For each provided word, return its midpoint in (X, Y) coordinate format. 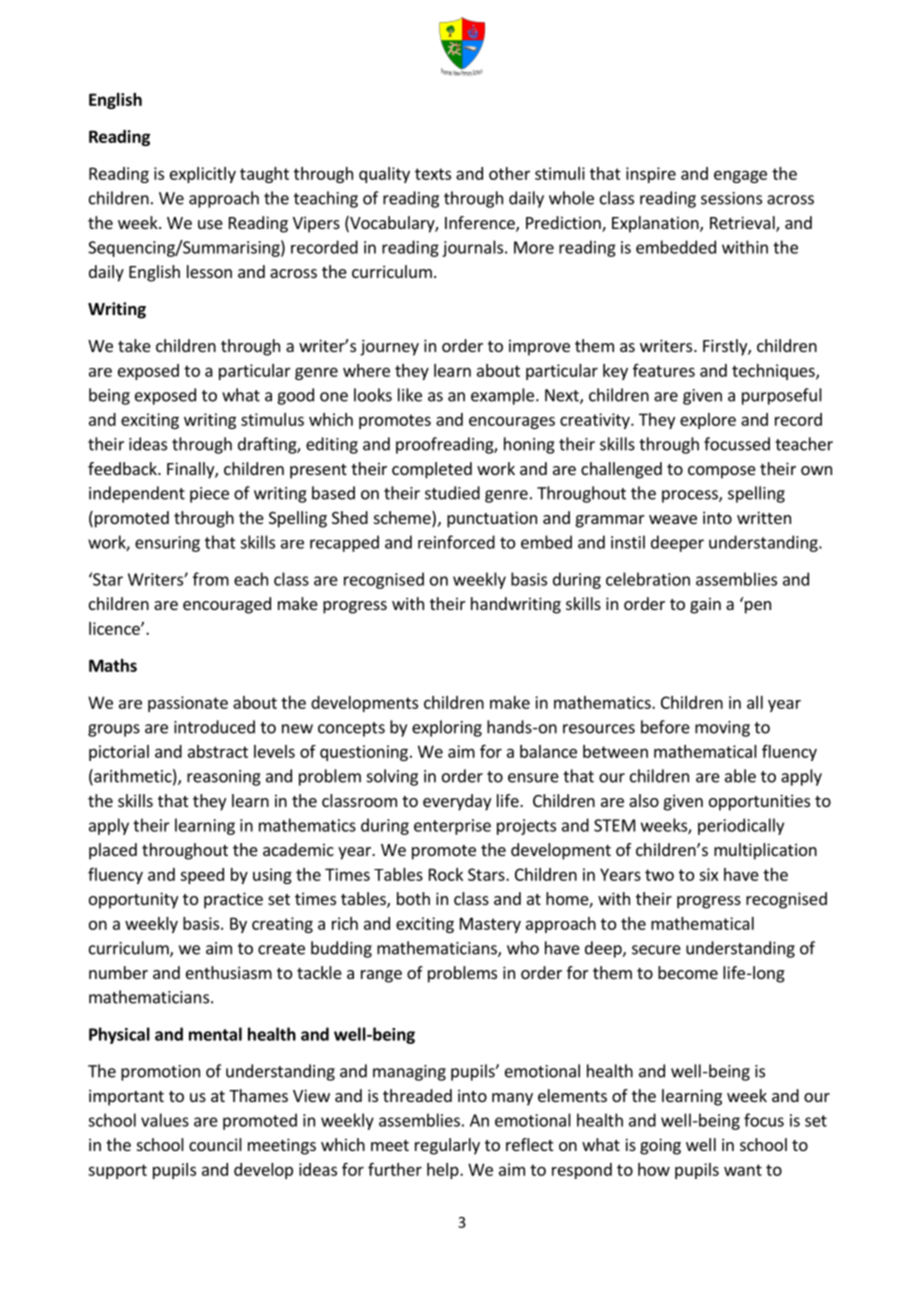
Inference (481, 224)
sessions (731, 198)
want (743, 1170)
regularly (447, 1146)
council (215, 1144)
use (210, 224)
